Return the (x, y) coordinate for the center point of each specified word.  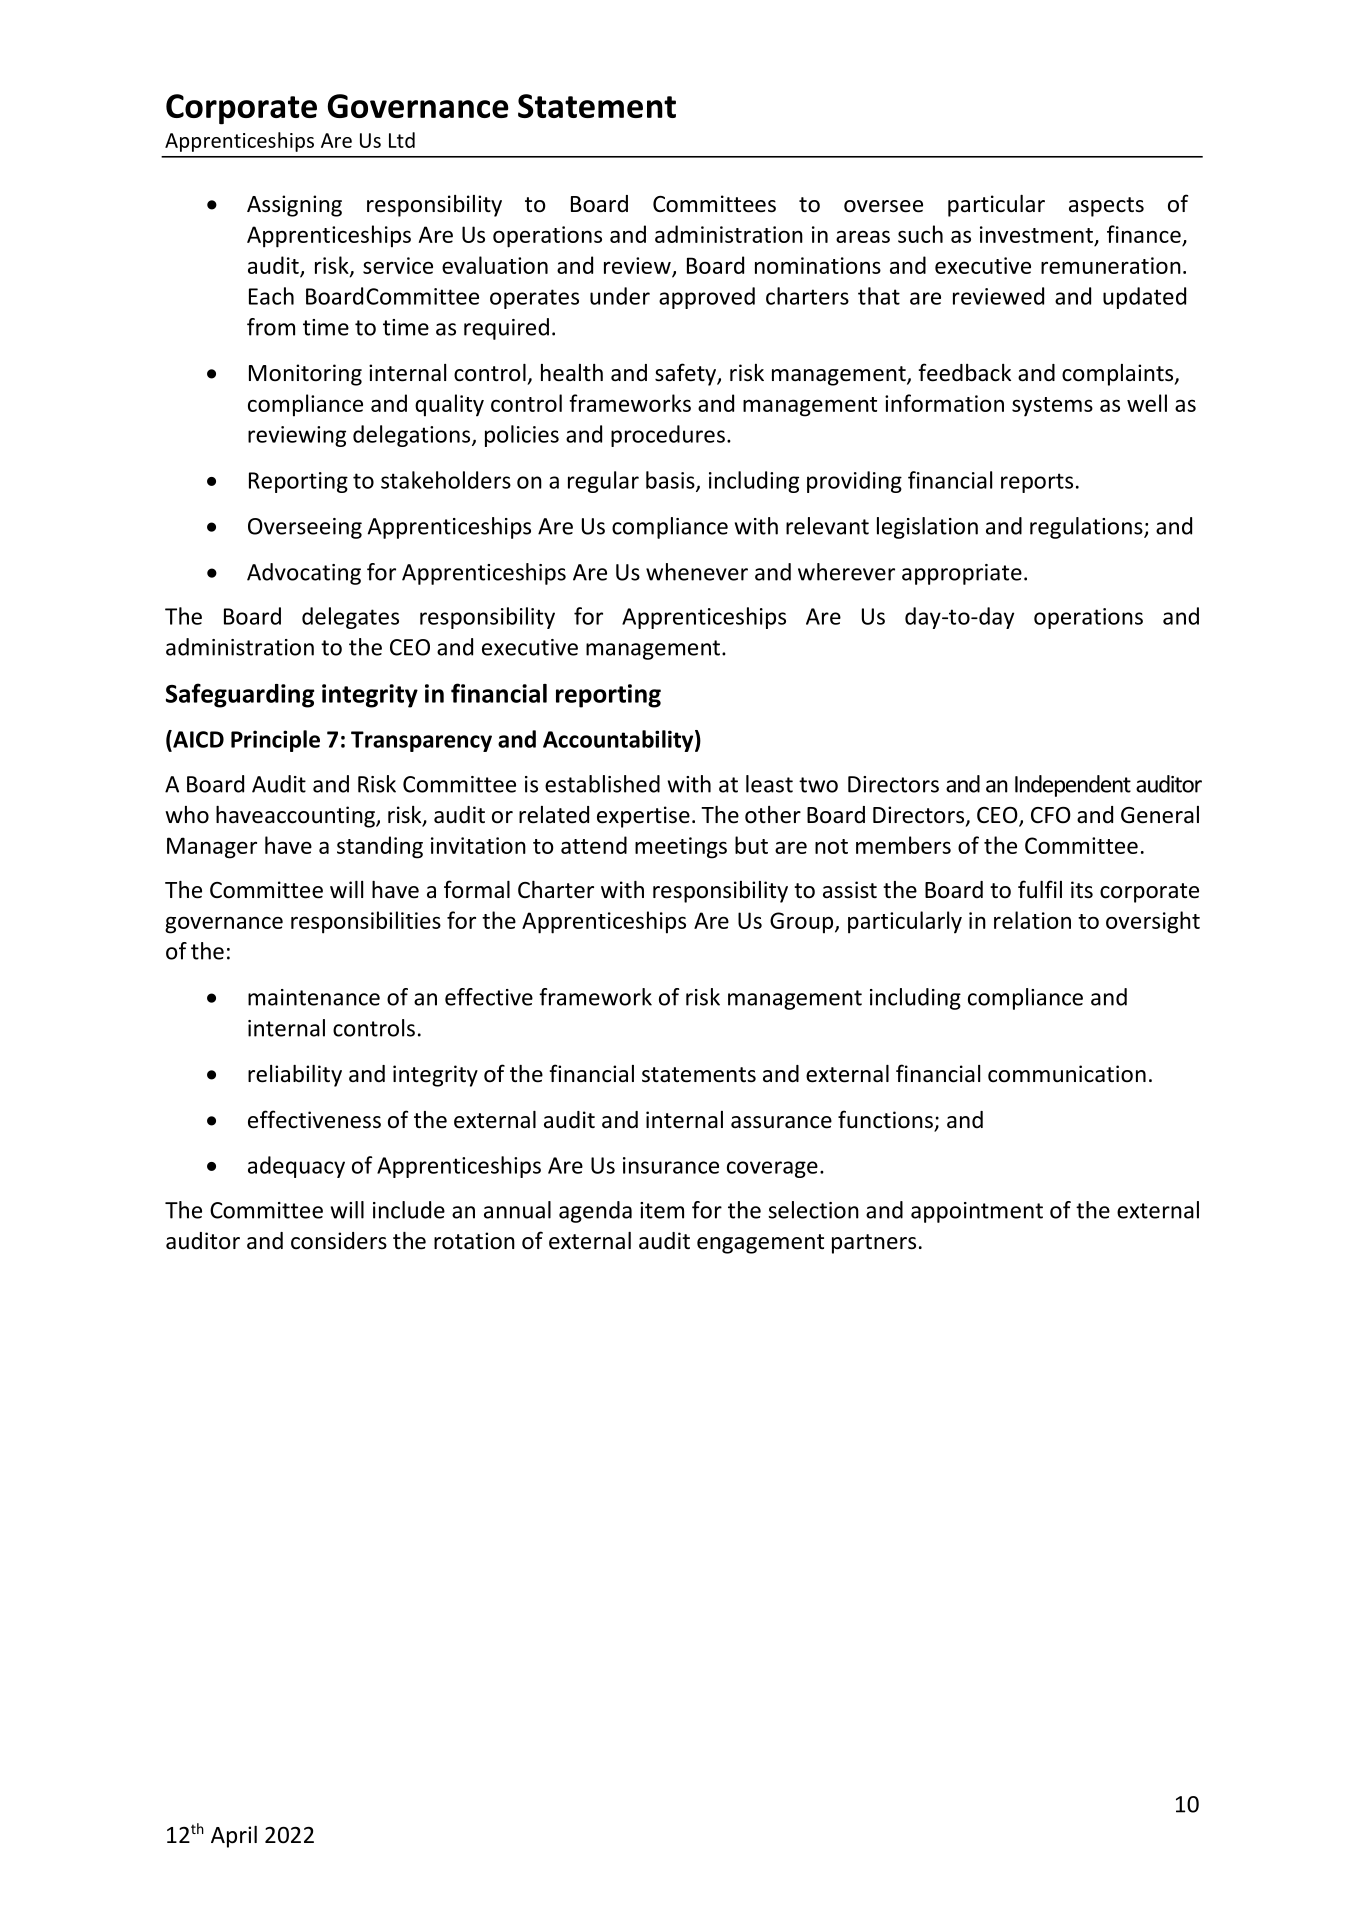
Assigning (294, 206)
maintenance (314, 997)
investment (1037, 236)
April (234, 1837)
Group (803, 923)
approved (707, 298)
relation (1032, 920)
